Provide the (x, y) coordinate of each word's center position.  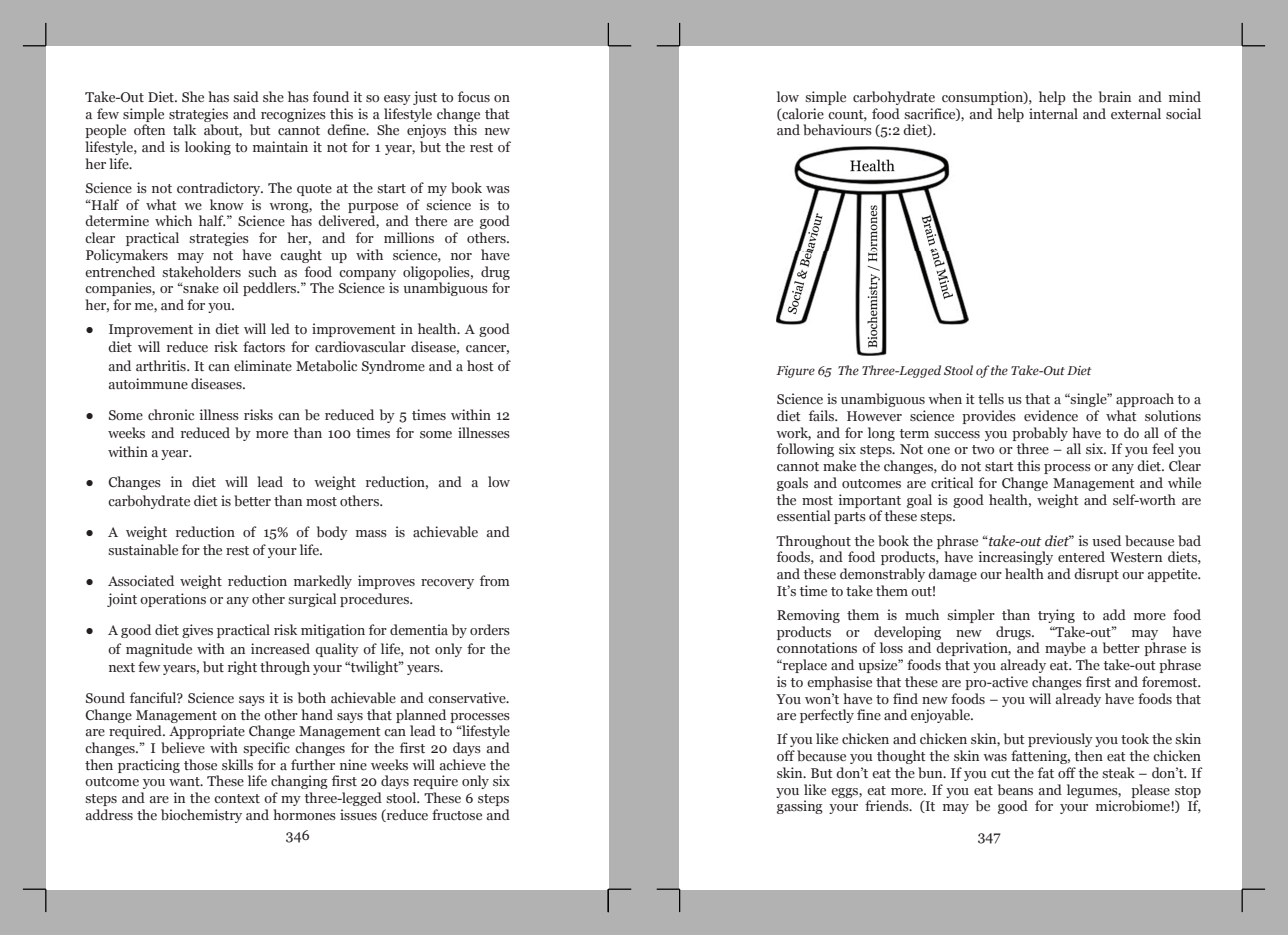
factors (264, 346)
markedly (323, 582)
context (237, 798)
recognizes (293, 115)
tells (991, 398)
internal (1053, 113)
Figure (795, 372)
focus (474, 96)
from (495, 580)
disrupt (1096, 575)
